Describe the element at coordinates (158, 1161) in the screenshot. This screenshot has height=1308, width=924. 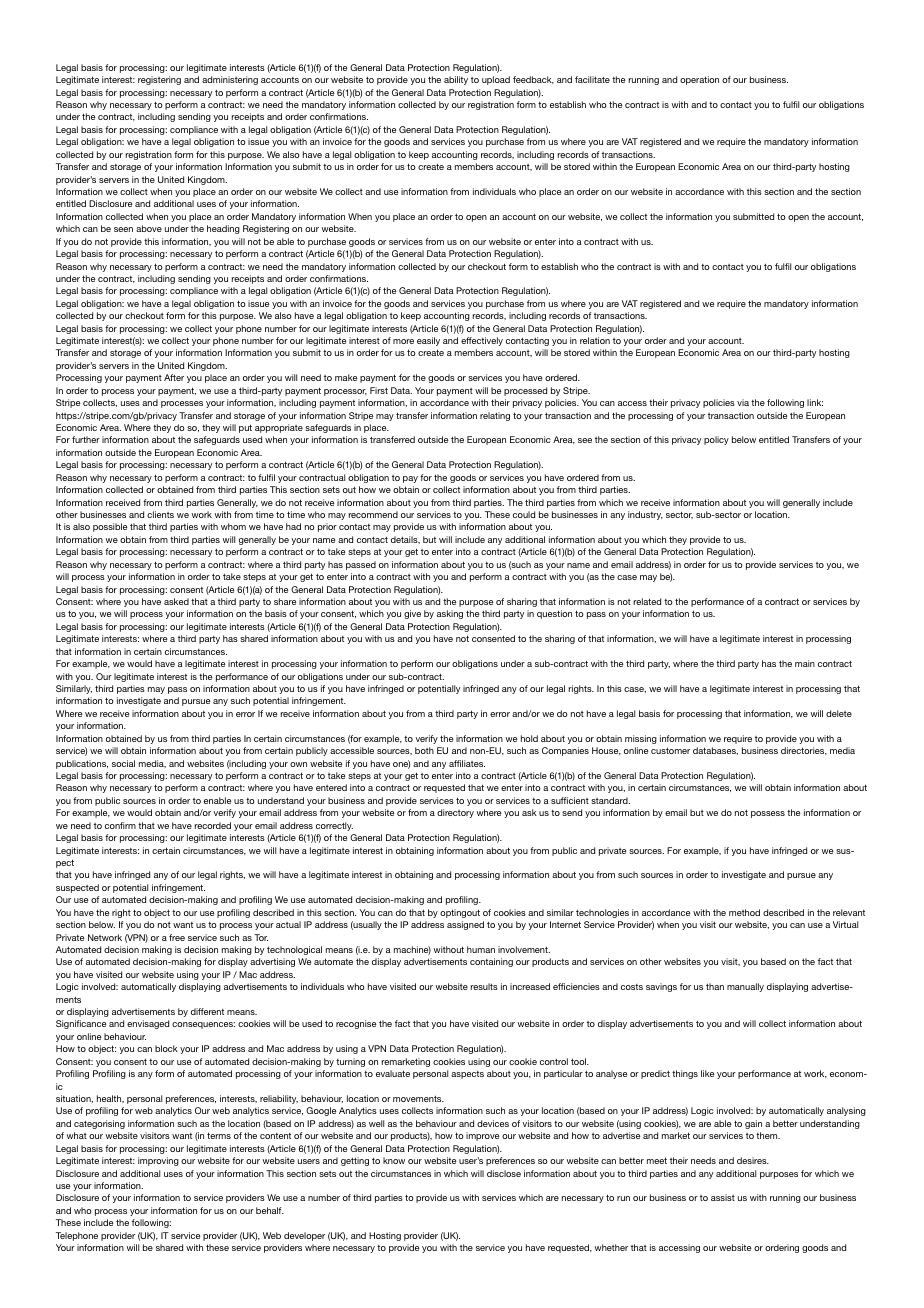
I see `improving` at that location.
